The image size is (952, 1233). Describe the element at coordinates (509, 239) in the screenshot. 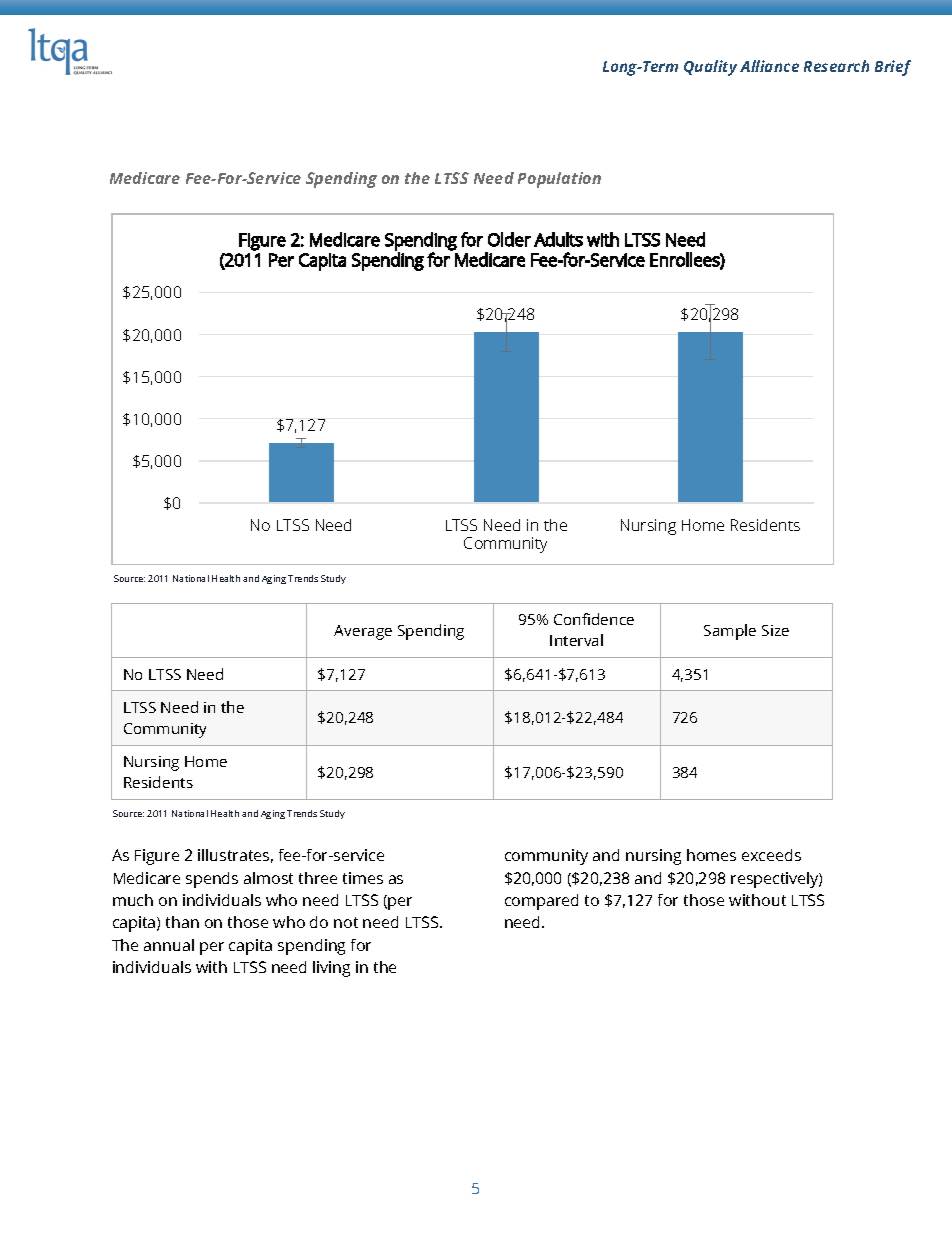

I see `Older` at that location.
